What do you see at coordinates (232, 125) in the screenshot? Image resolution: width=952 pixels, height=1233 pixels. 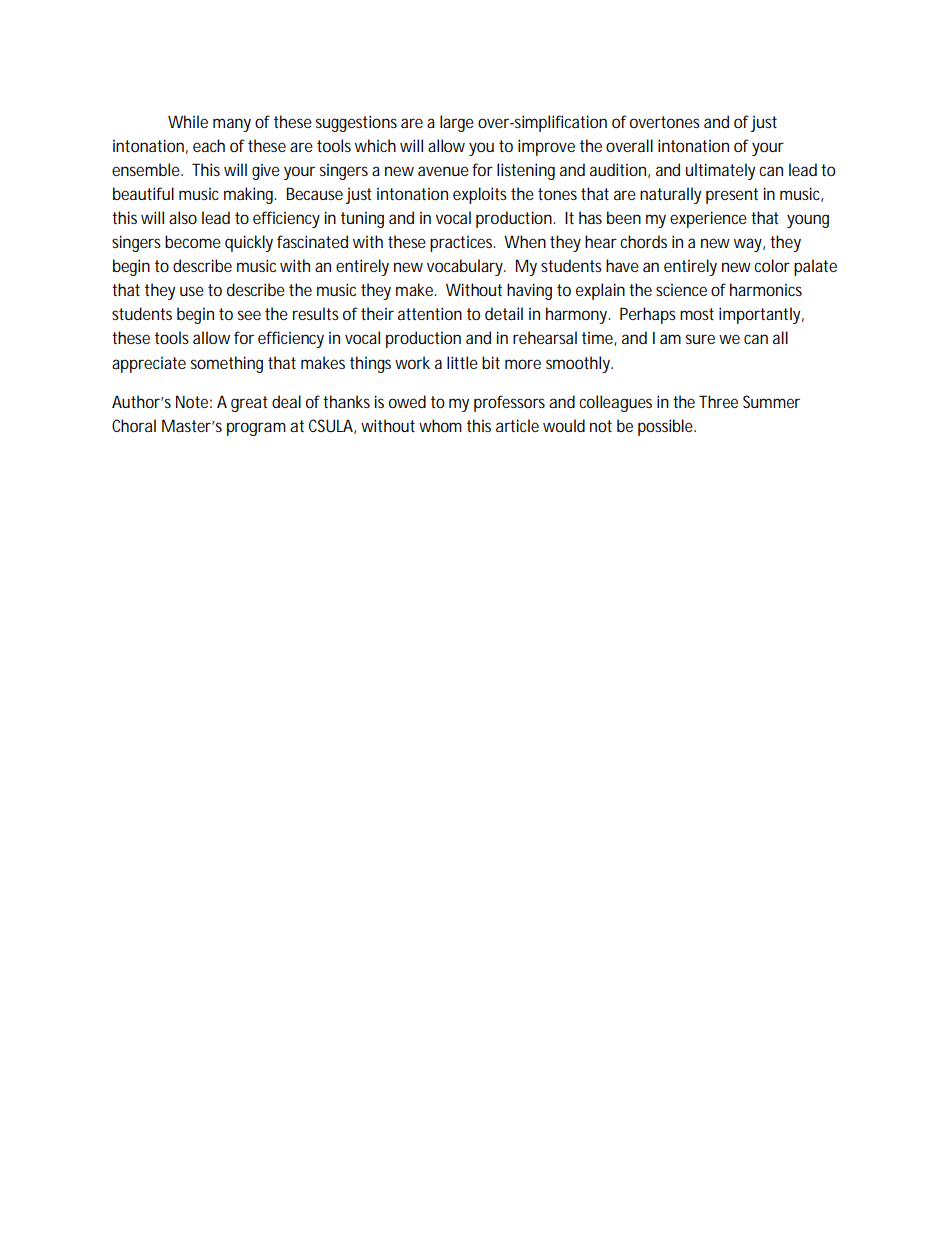 I see `many` at bounding box center [232, 125].
